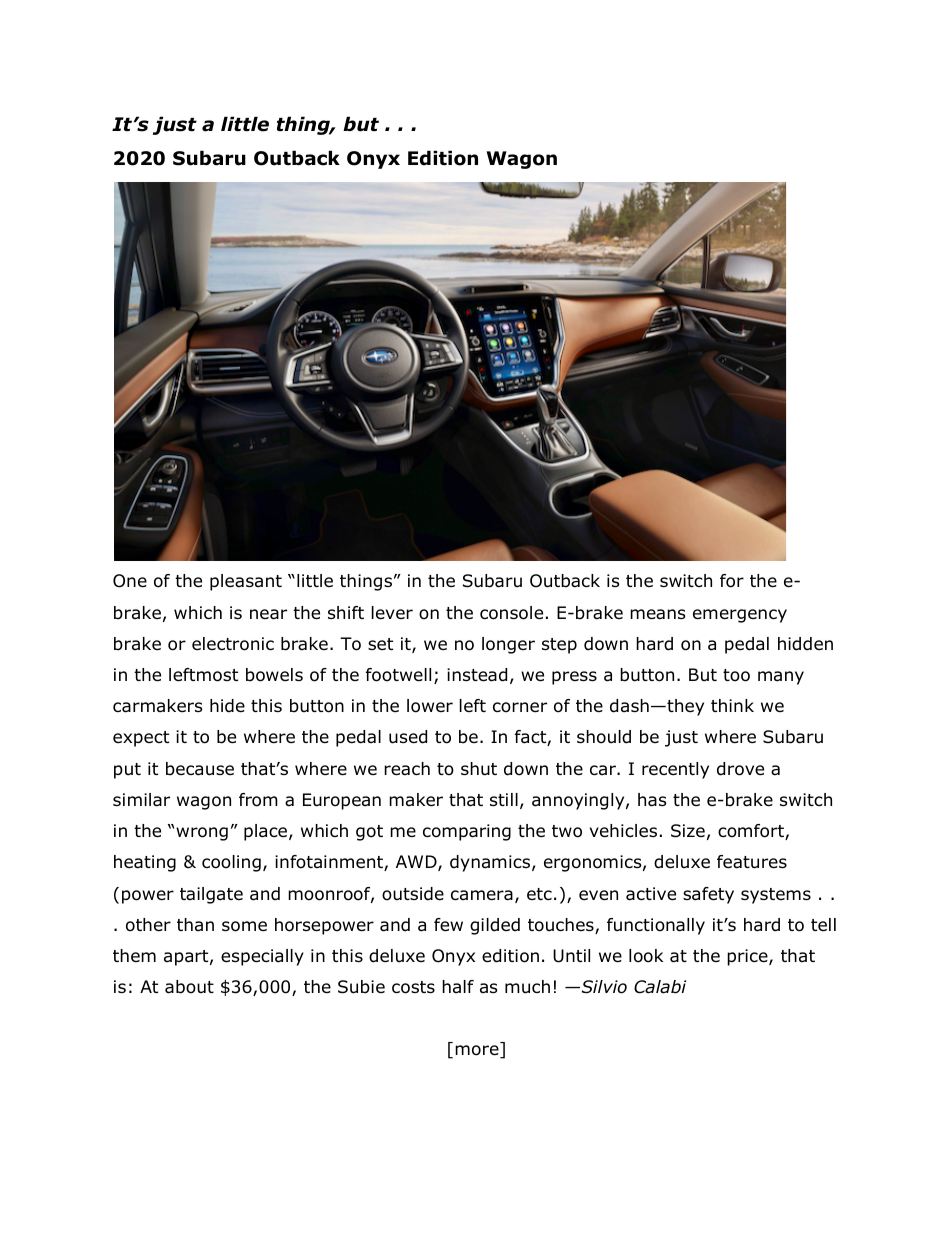  What do you see at coordinates (511, 613) in the image?
I see `console` at bounding box center [511, 613].
